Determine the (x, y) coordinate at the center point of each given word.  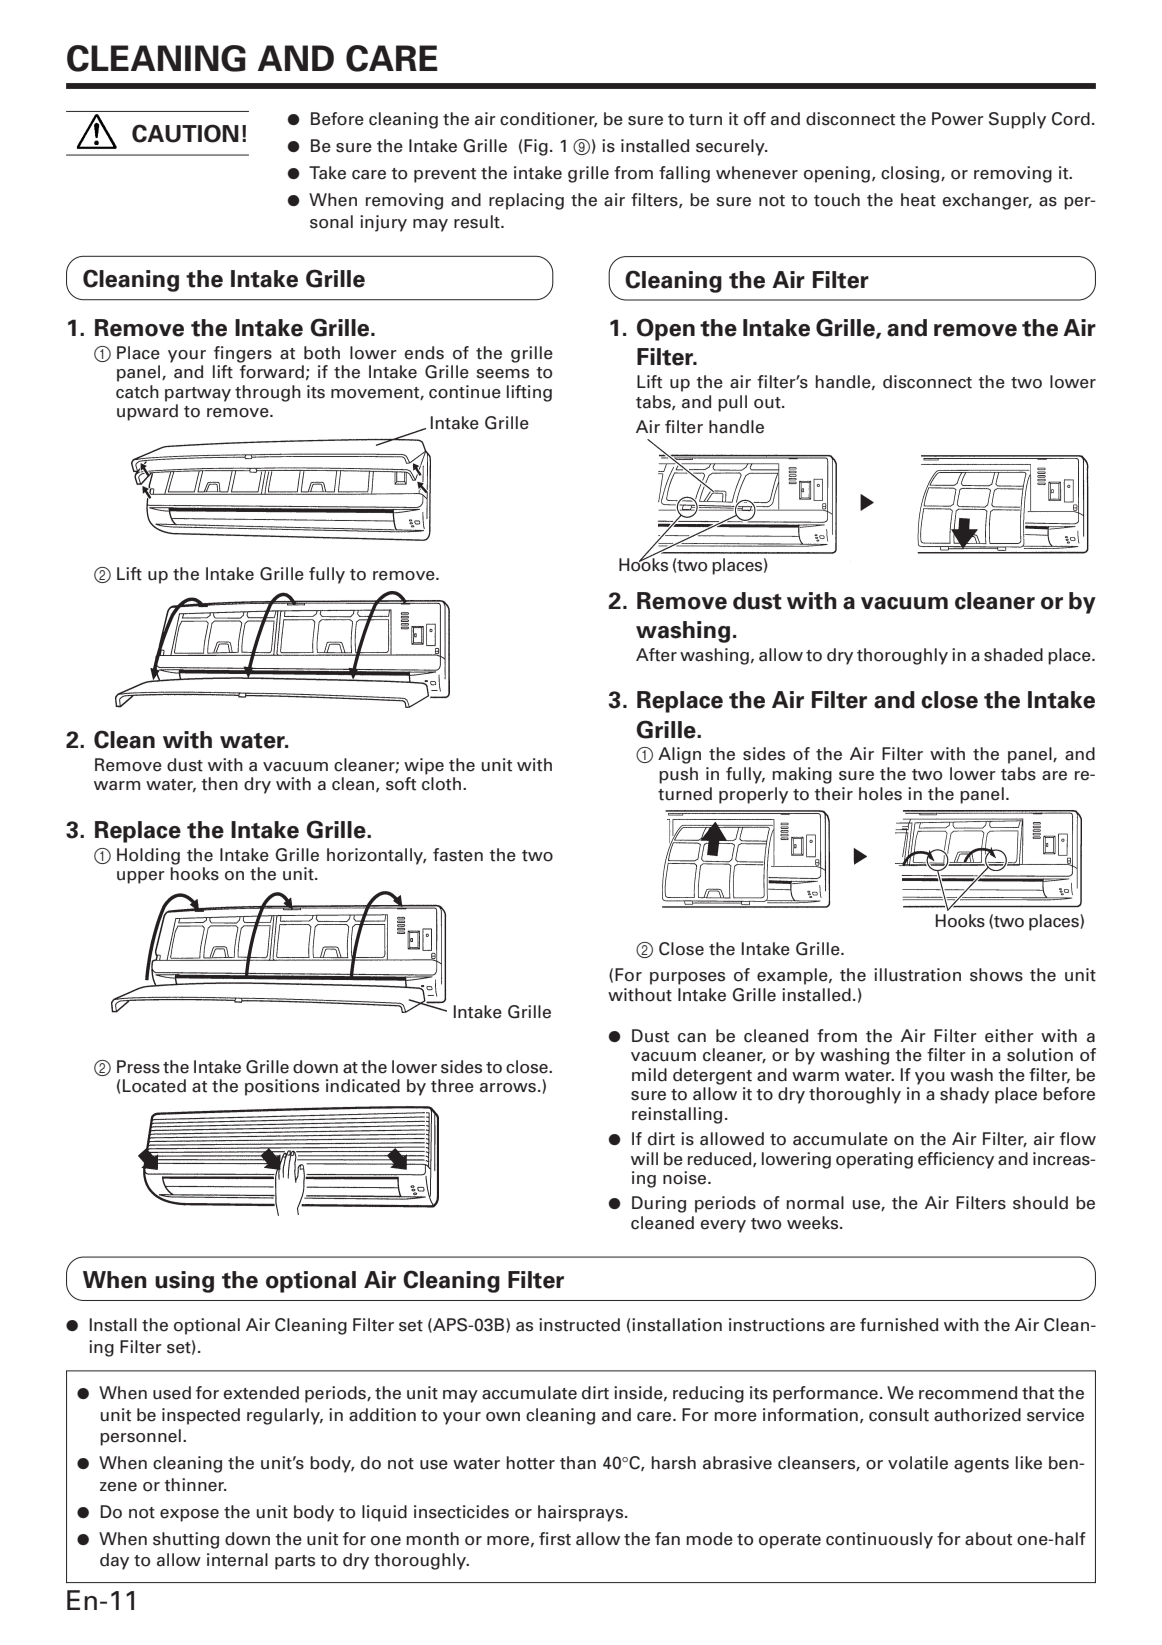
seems (503, 374)
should (1040, 1203)
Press (138, 1067)
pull (732, 403)
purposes (687, 978)
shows (996, 975)
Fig (536, 147)
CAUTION (185, 133)
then (219, 784)
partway (198, 394)
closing (911, 174)
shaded (1013, 655)
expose (189, 1515)
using (184, 1282)
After (656, 655)
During (659, 1204)
